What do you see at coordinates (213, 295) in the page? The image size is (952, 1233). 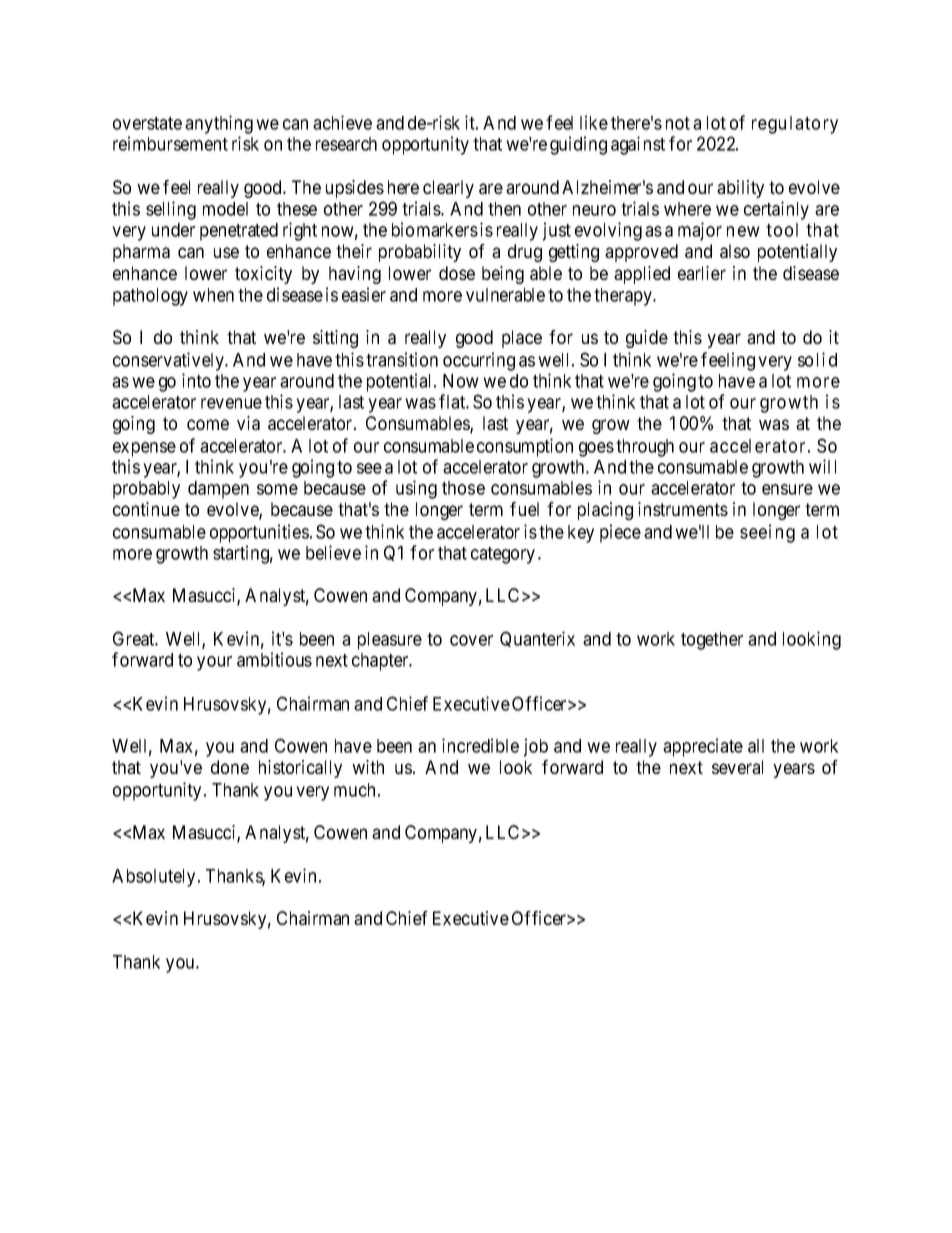 I see `when` at bounding box center [213, 295].
